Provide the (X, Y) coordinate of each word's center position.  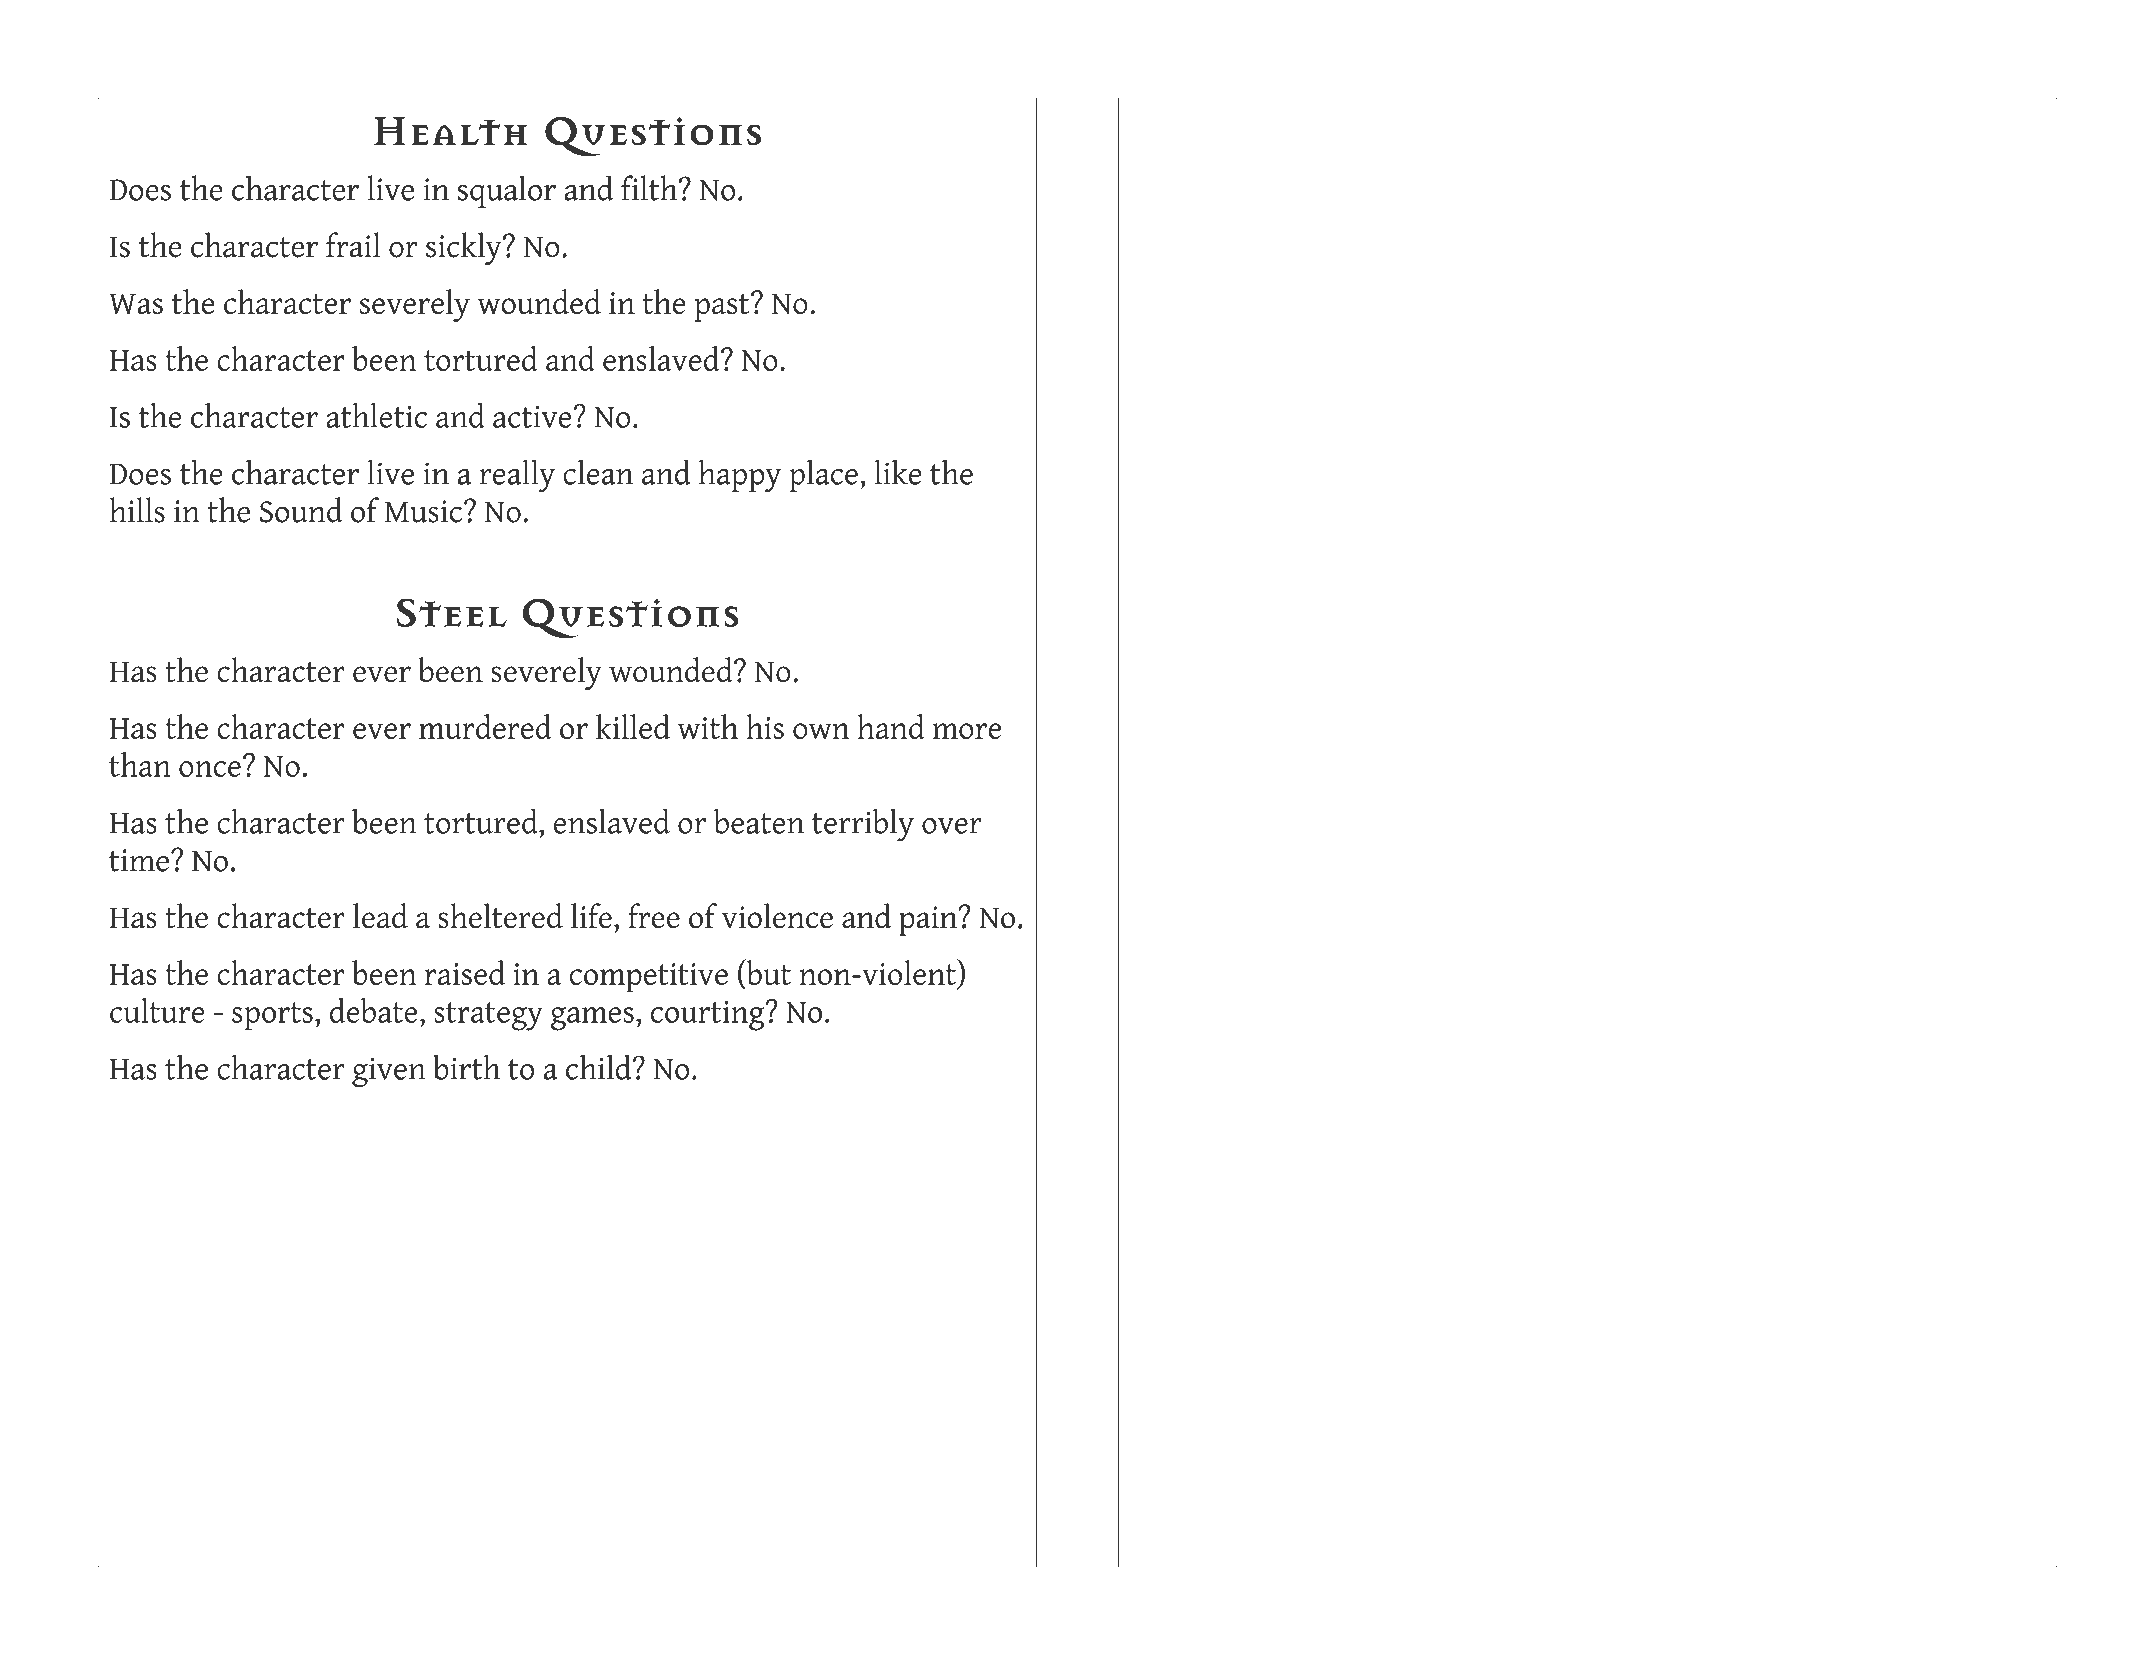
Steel (452, 612)
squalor (507, 191)
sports (272, 1016)
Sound (301, 510)
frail (353, 245)
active (532, 416)
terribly (863, 825)
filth (650, 188)
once (210, 769)
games (592, 1019)
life (591, 916)
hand (891, 726)
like (898, 472)
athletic (376, 415)
